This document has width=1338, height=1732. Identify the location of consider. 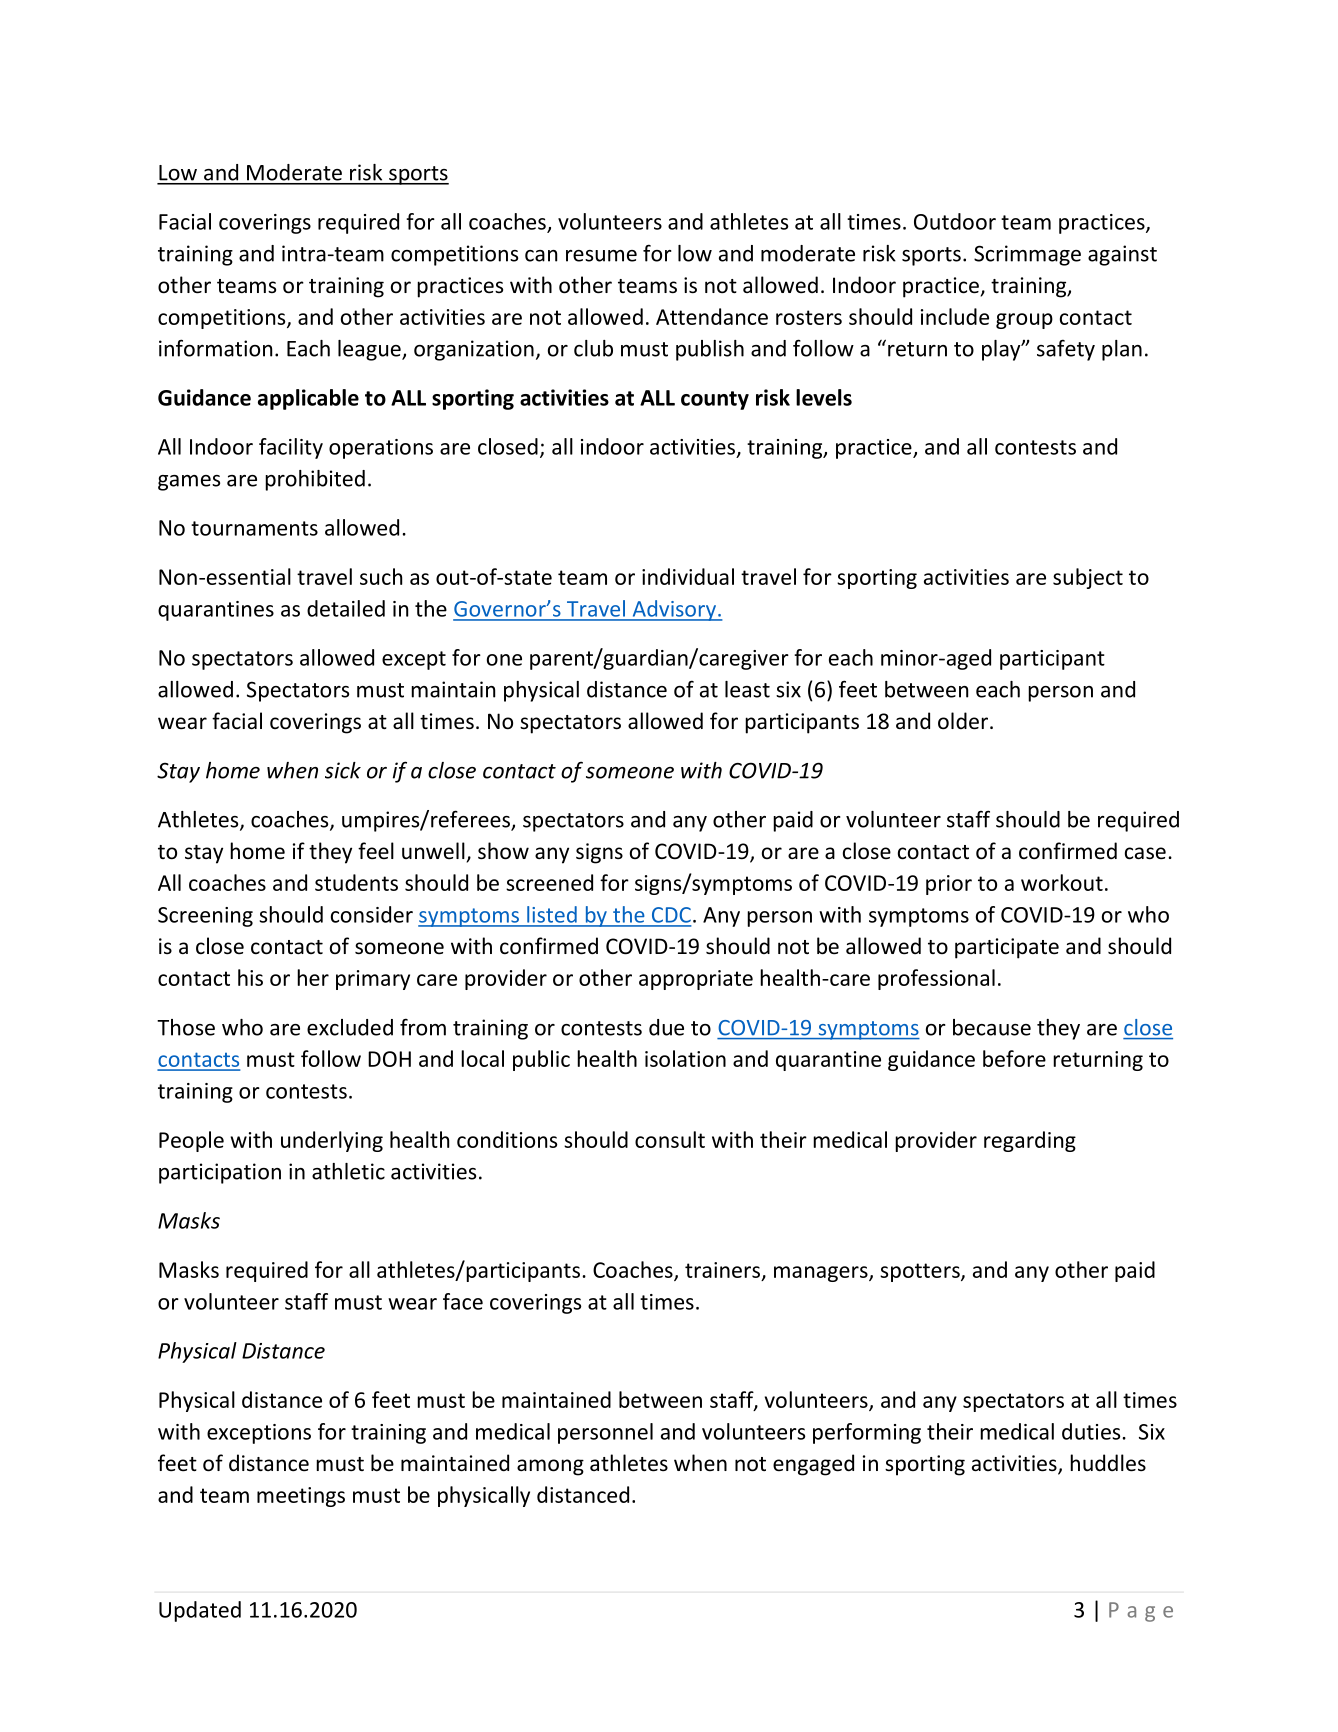
(372, 914).
